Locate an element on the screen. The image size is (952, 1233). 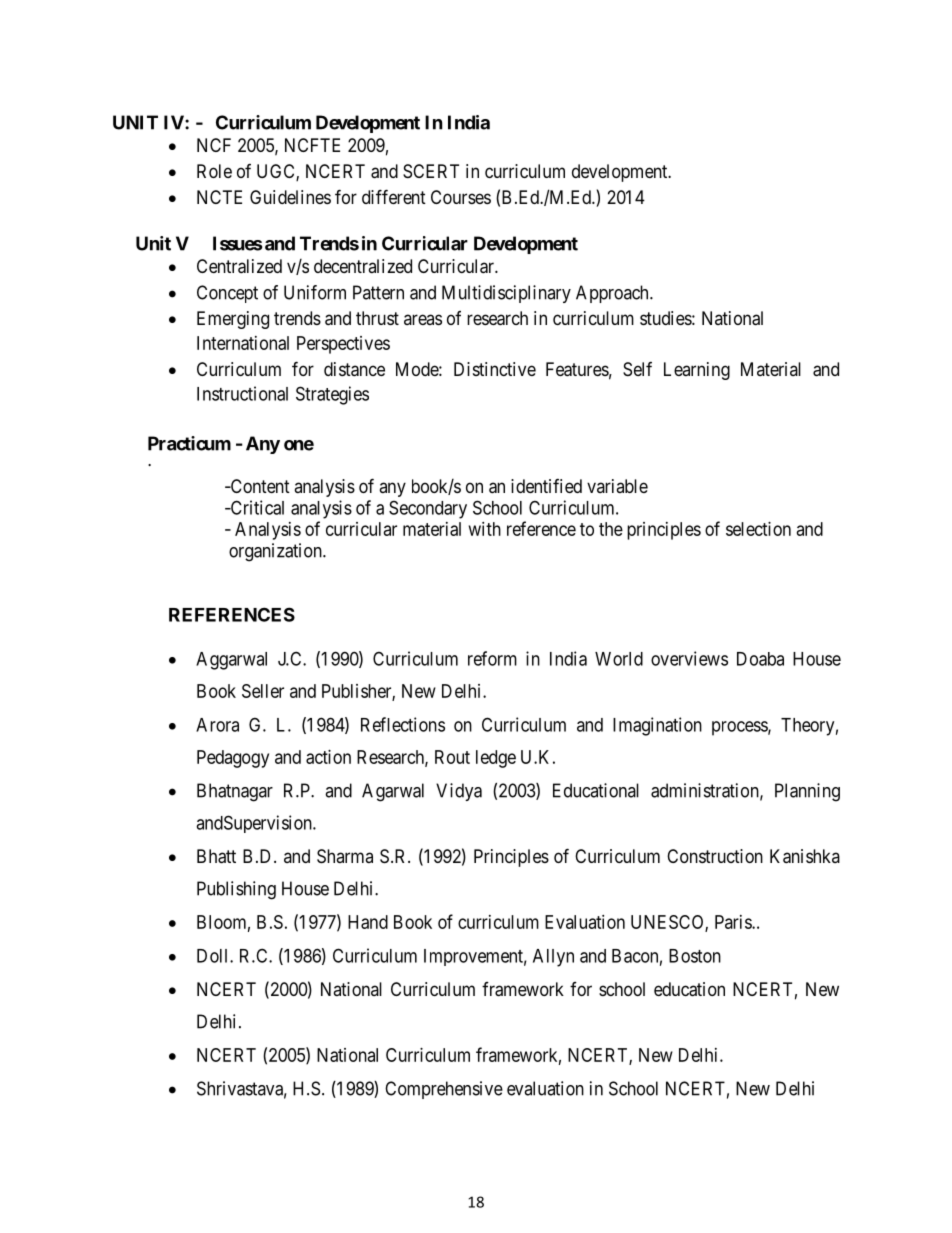
Courses is located at coordinates (461, 197).
